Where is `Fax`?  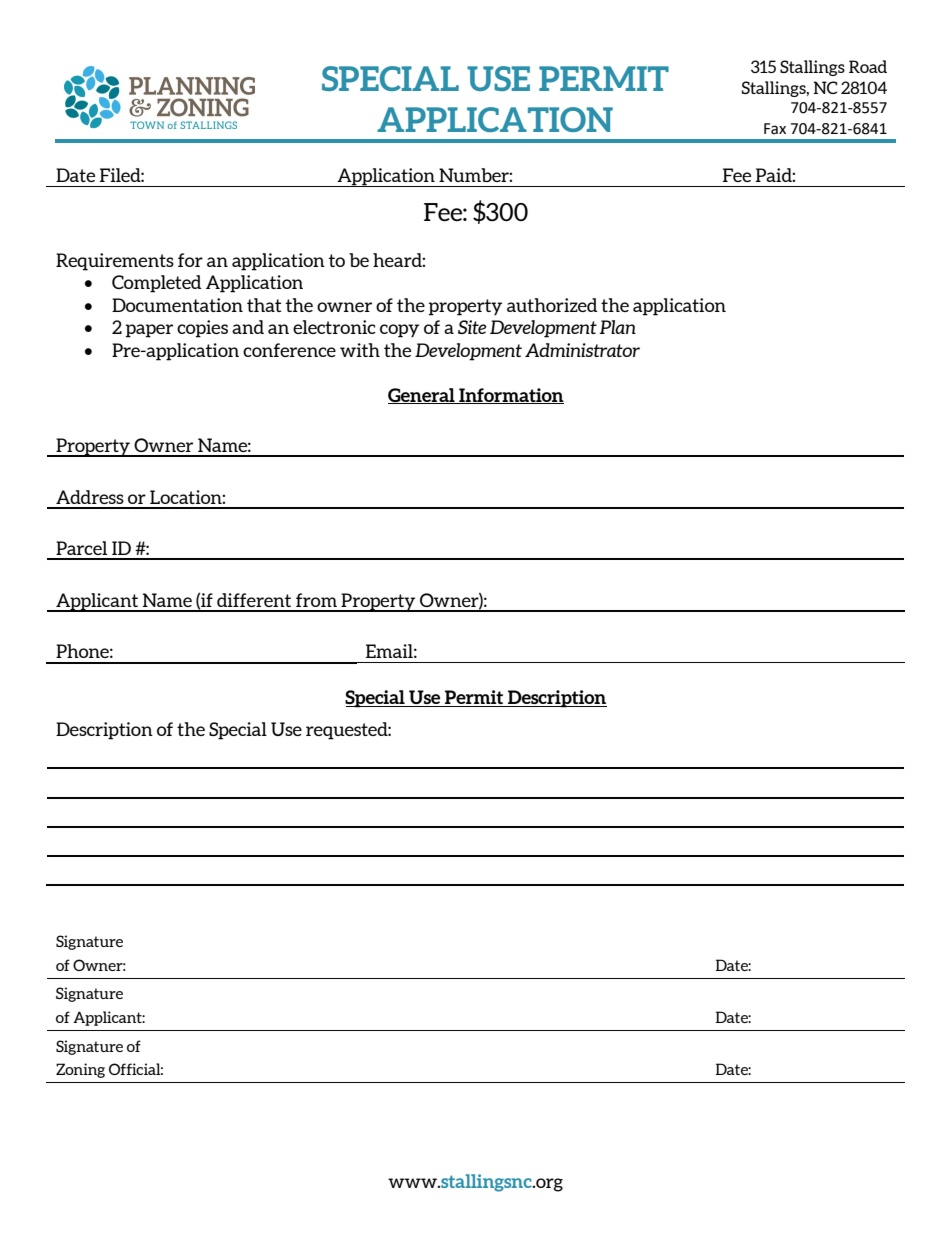
Fax is located at coordinates (775, 129).
